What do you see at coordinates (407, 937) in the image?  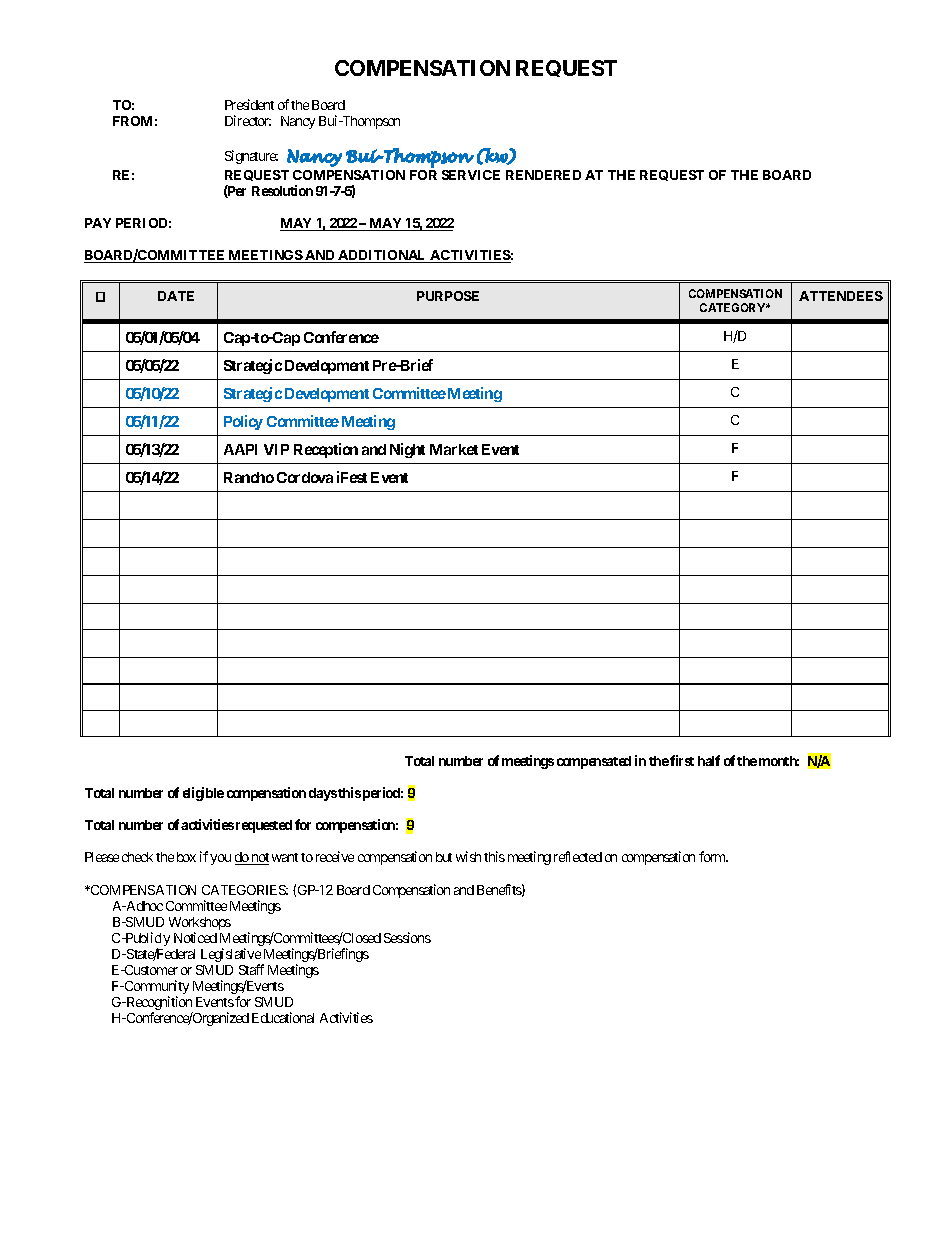 I see `Sessions` at bounding box center [407, 937].
